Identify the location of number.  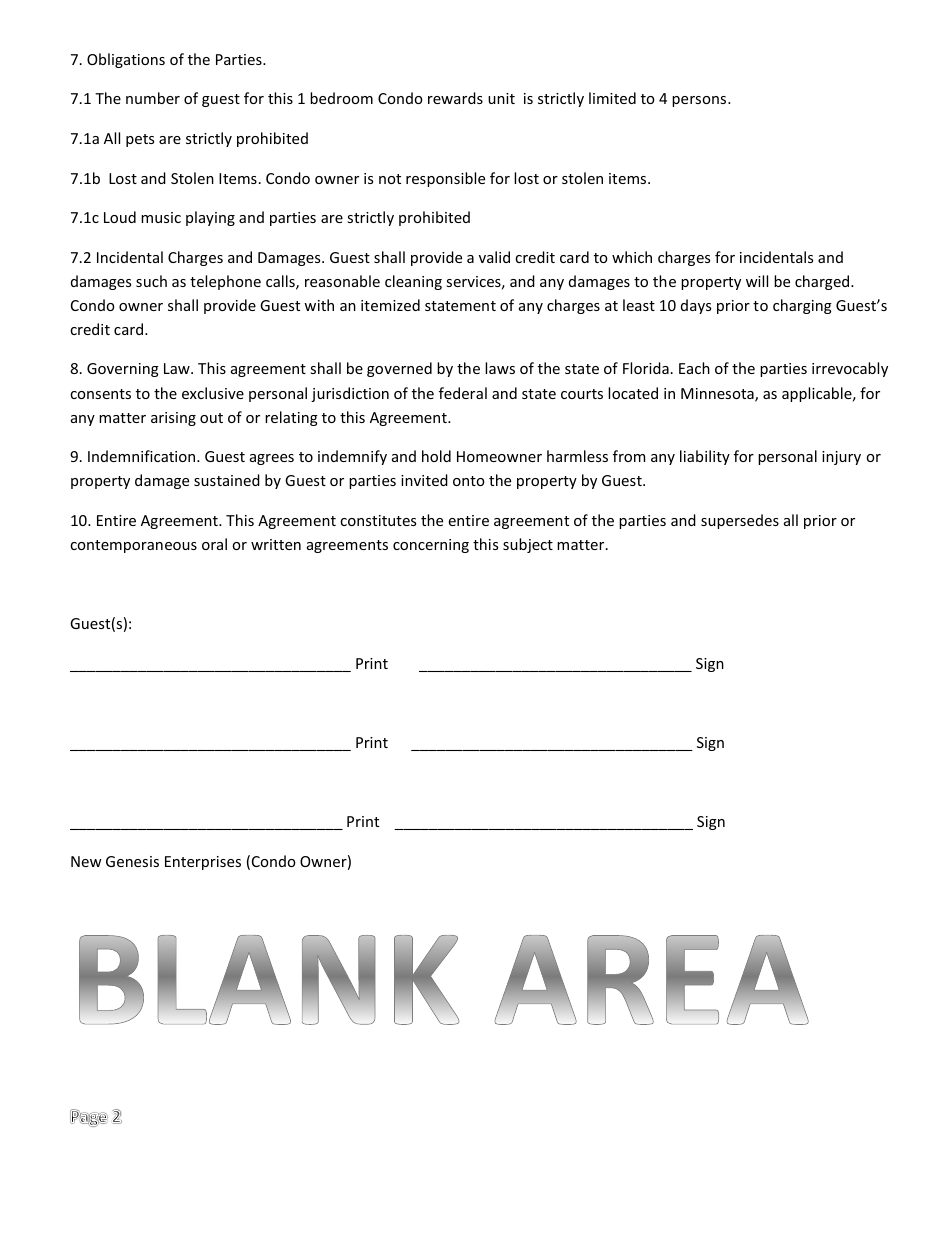
(153, 98).
